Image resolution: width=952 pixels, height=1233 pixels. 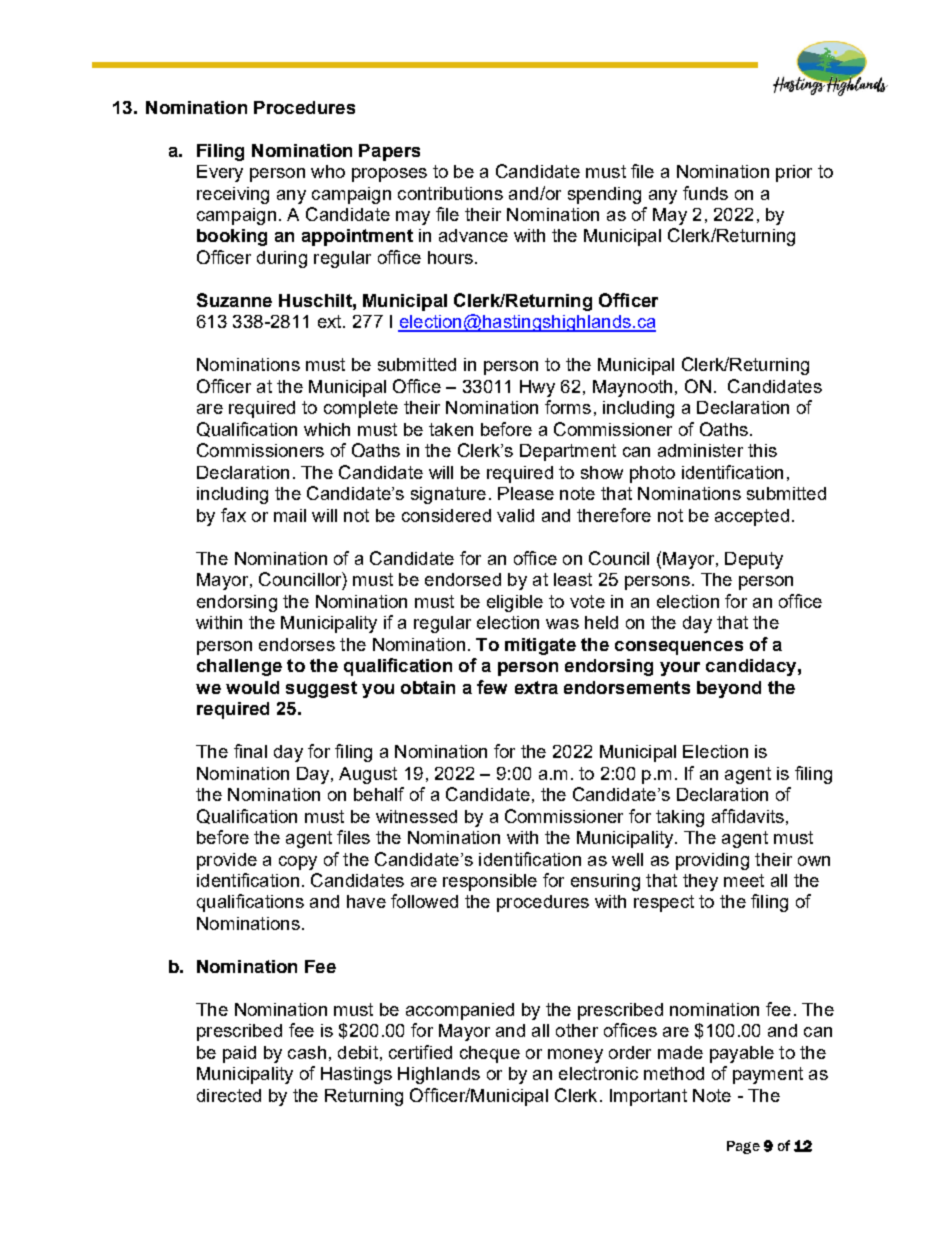 I want to click on cheque, so click(x=490, y=1054).
